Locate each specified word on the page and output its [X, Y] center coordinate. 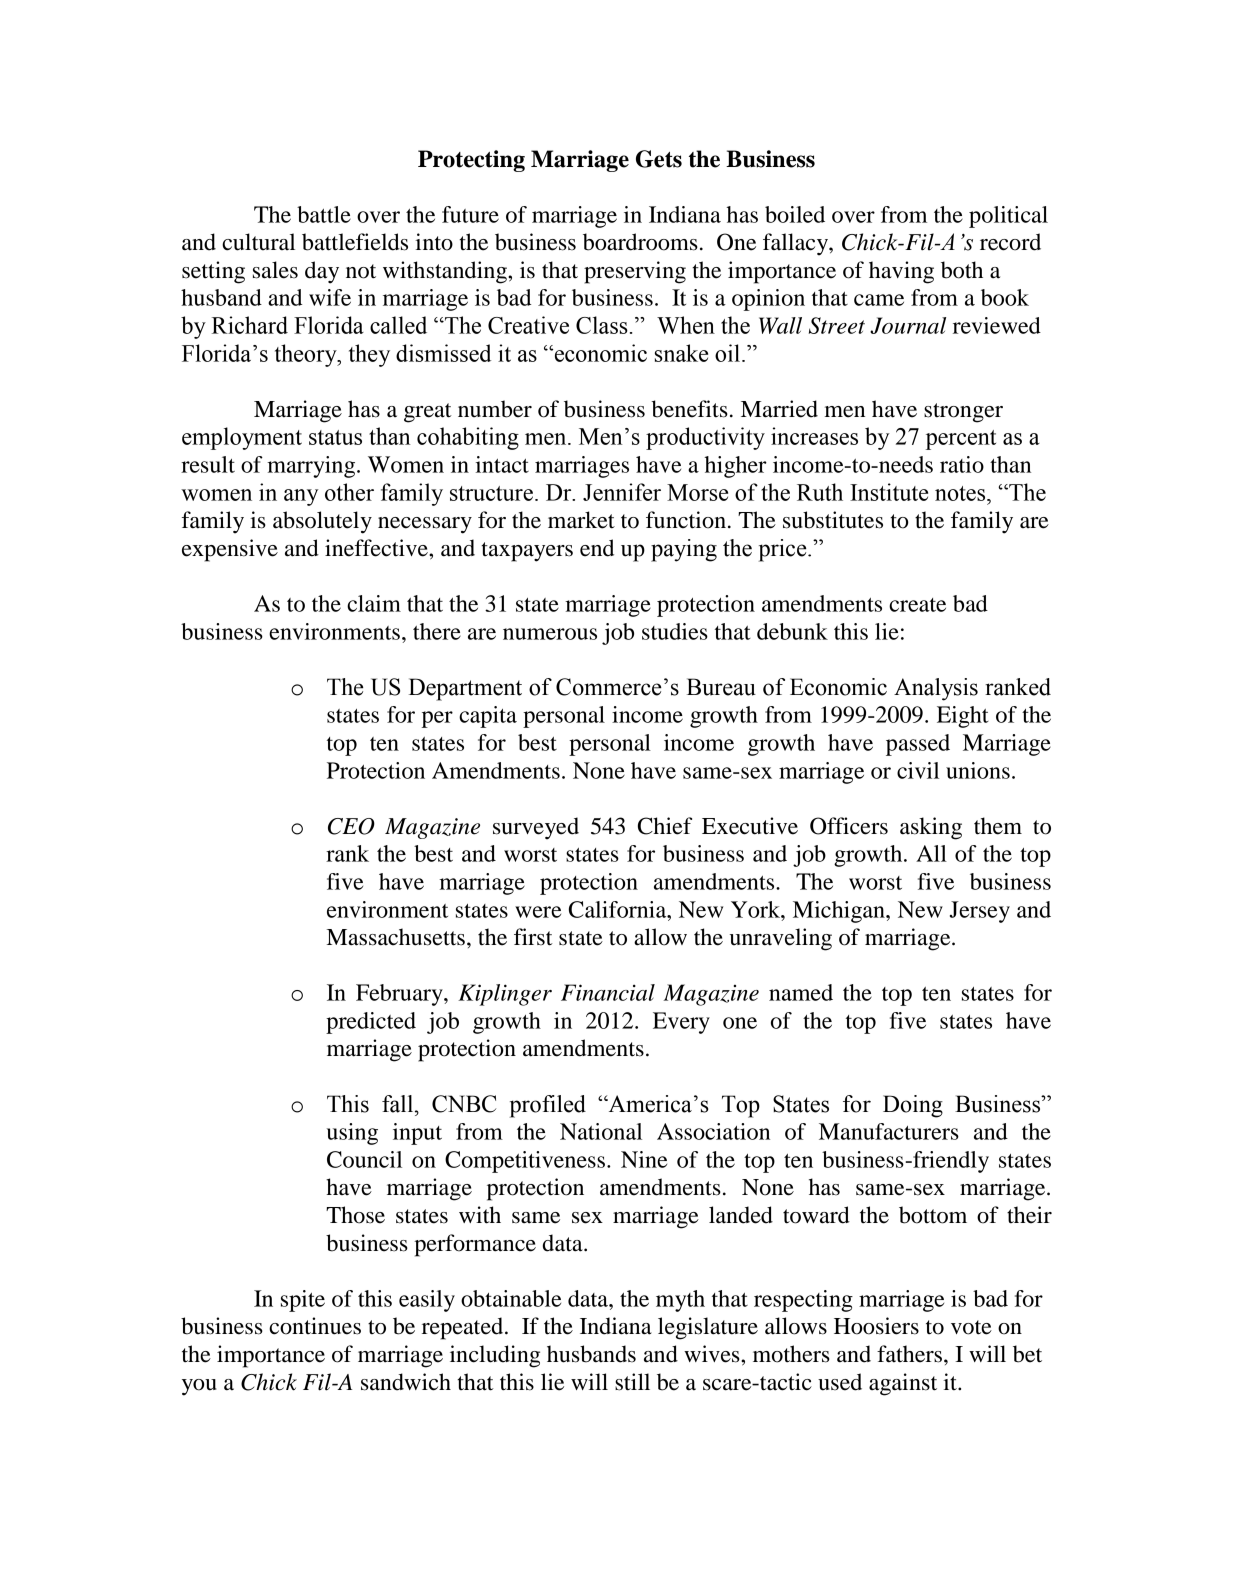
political [1008, 217]
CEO [351, 826]
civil [918, 770]
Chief [665, 826]
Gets [659, 159]
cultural [258, 242]
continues [315, 1326]
